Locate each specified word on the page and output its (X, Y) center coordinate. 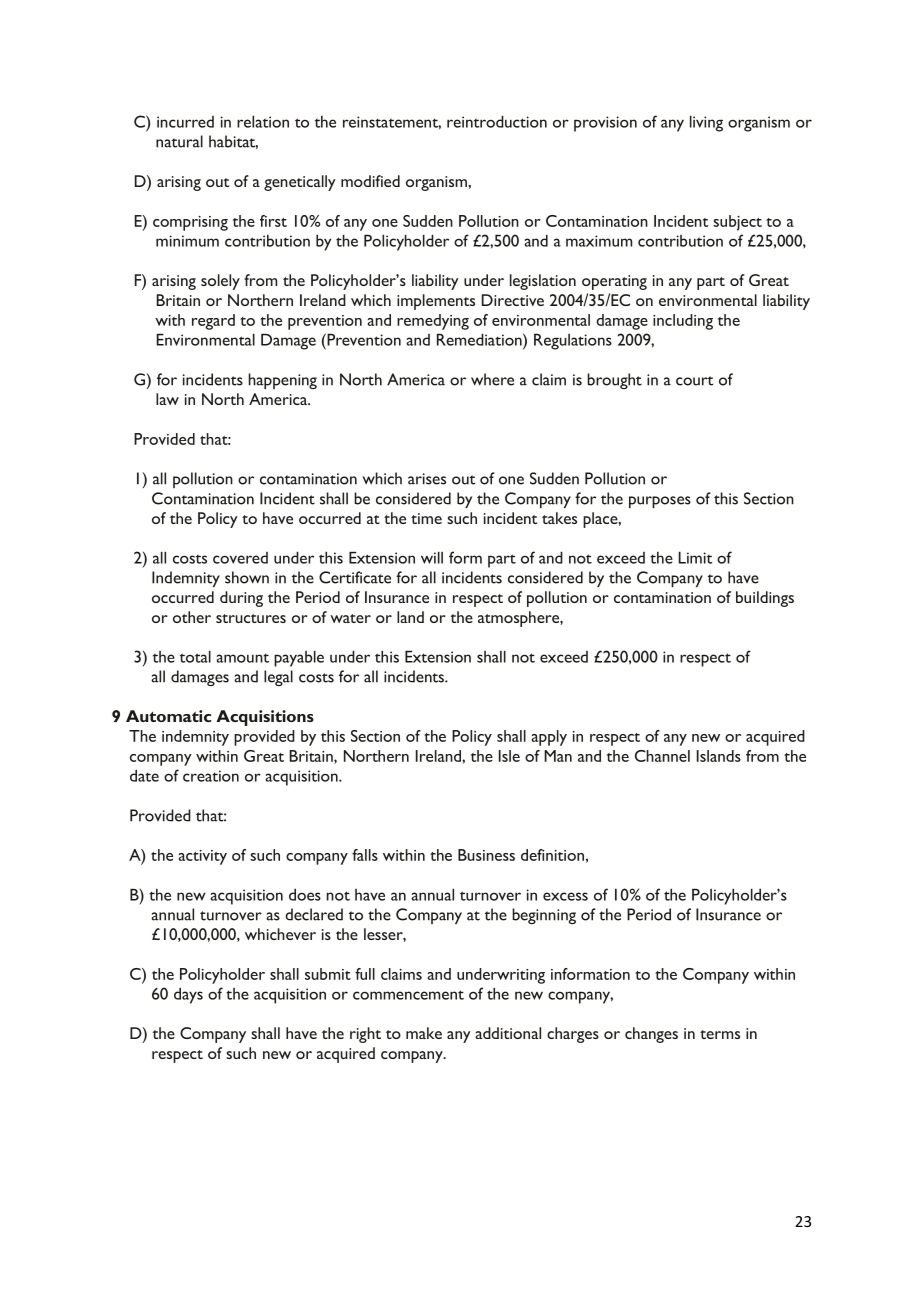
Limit (695, 558)
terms (720, 1034)
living (706, 124)
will (432, 558)
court (694, 381)
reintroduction (497, 122)
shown (247, 577)
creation (211, 776)
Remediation (480, 339)
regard (213, 322)
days (188, 996)
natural (179, 141)
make (424, 1033)
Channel (662, 756)
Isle (509, 756)
